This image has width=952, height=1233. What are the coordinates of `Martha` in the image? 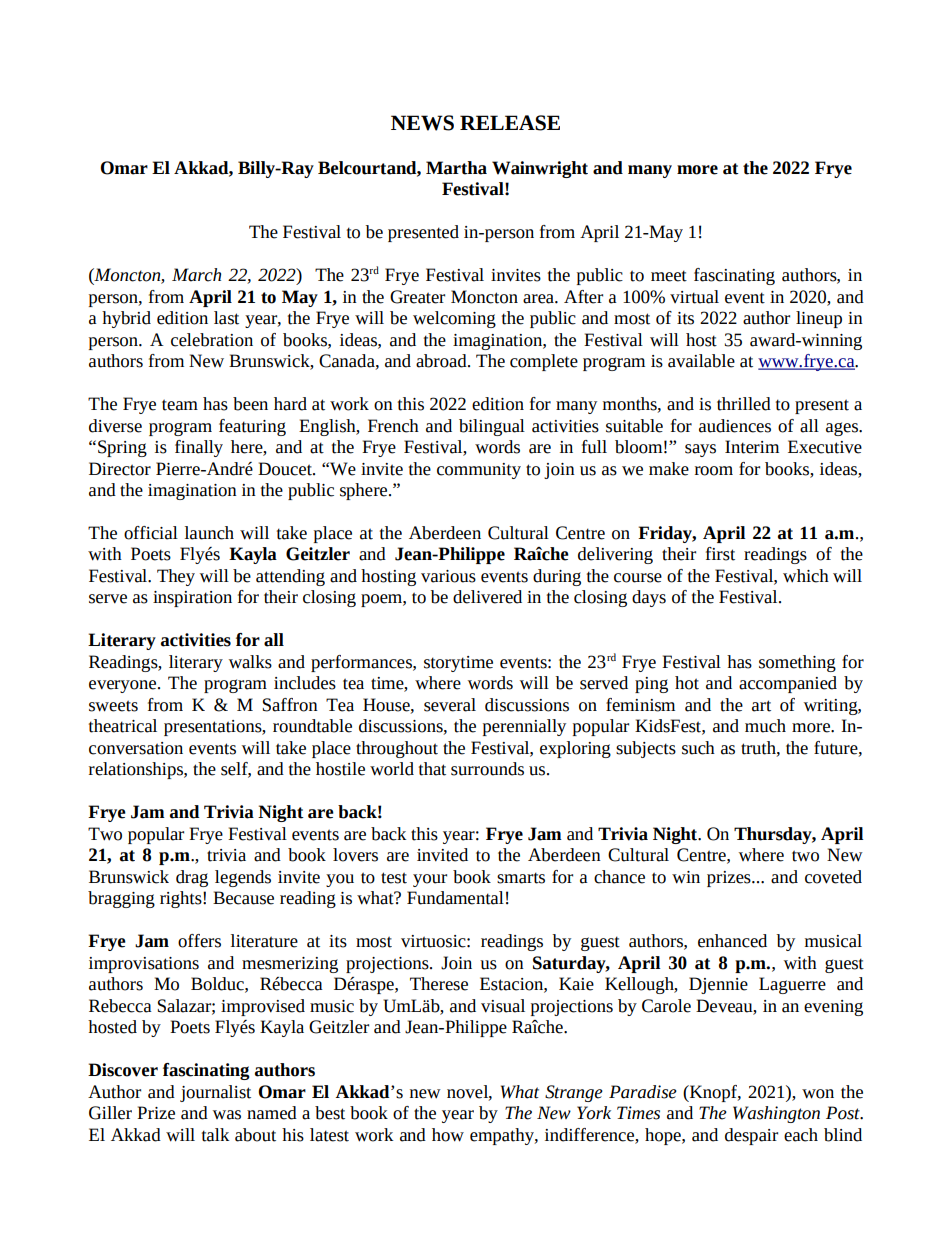 It's located at (456, 168).
